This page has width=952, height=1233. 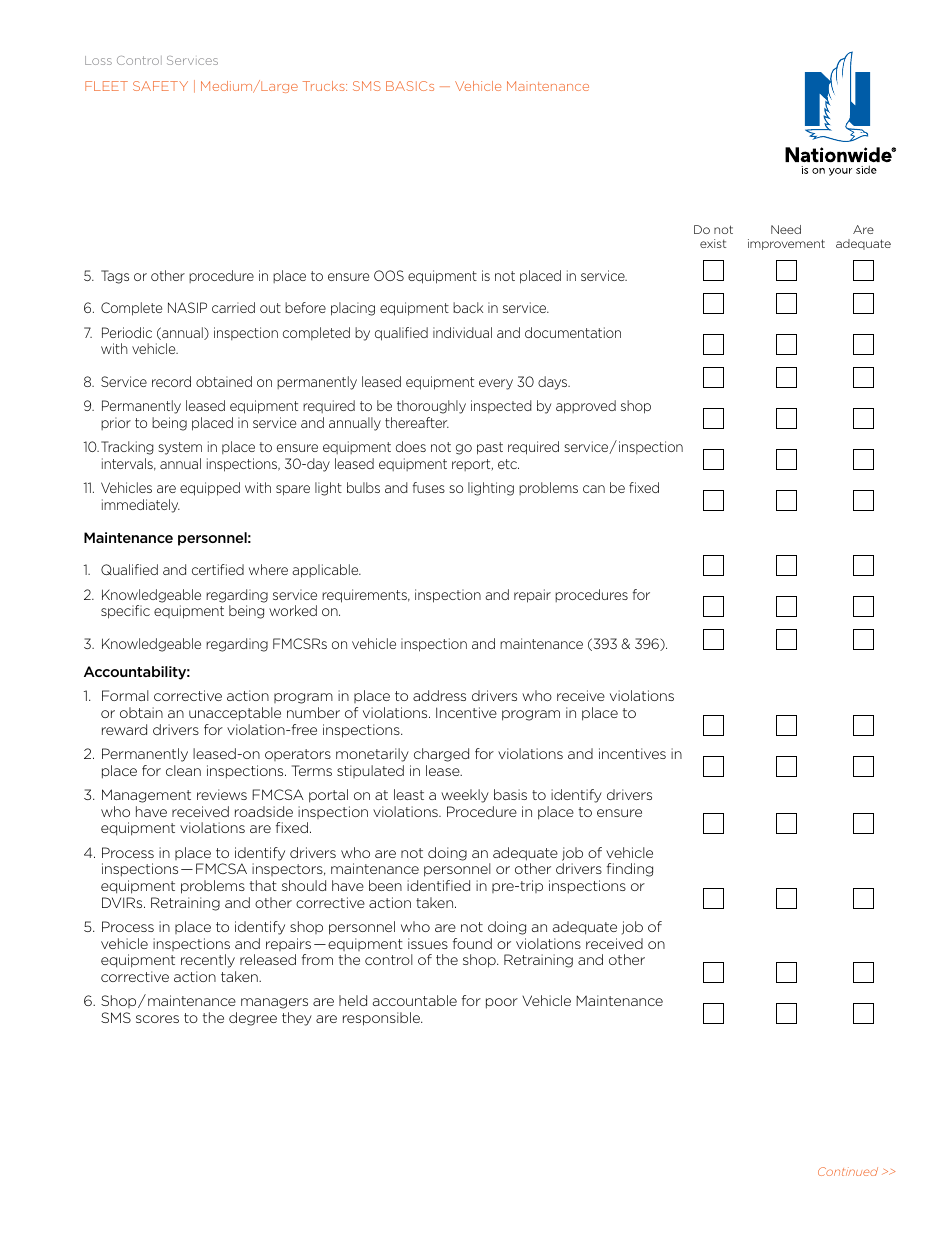 What do you see at coordinates (325, 86) in the page?
I see `Trucks` at bounding box center [325, 86].
